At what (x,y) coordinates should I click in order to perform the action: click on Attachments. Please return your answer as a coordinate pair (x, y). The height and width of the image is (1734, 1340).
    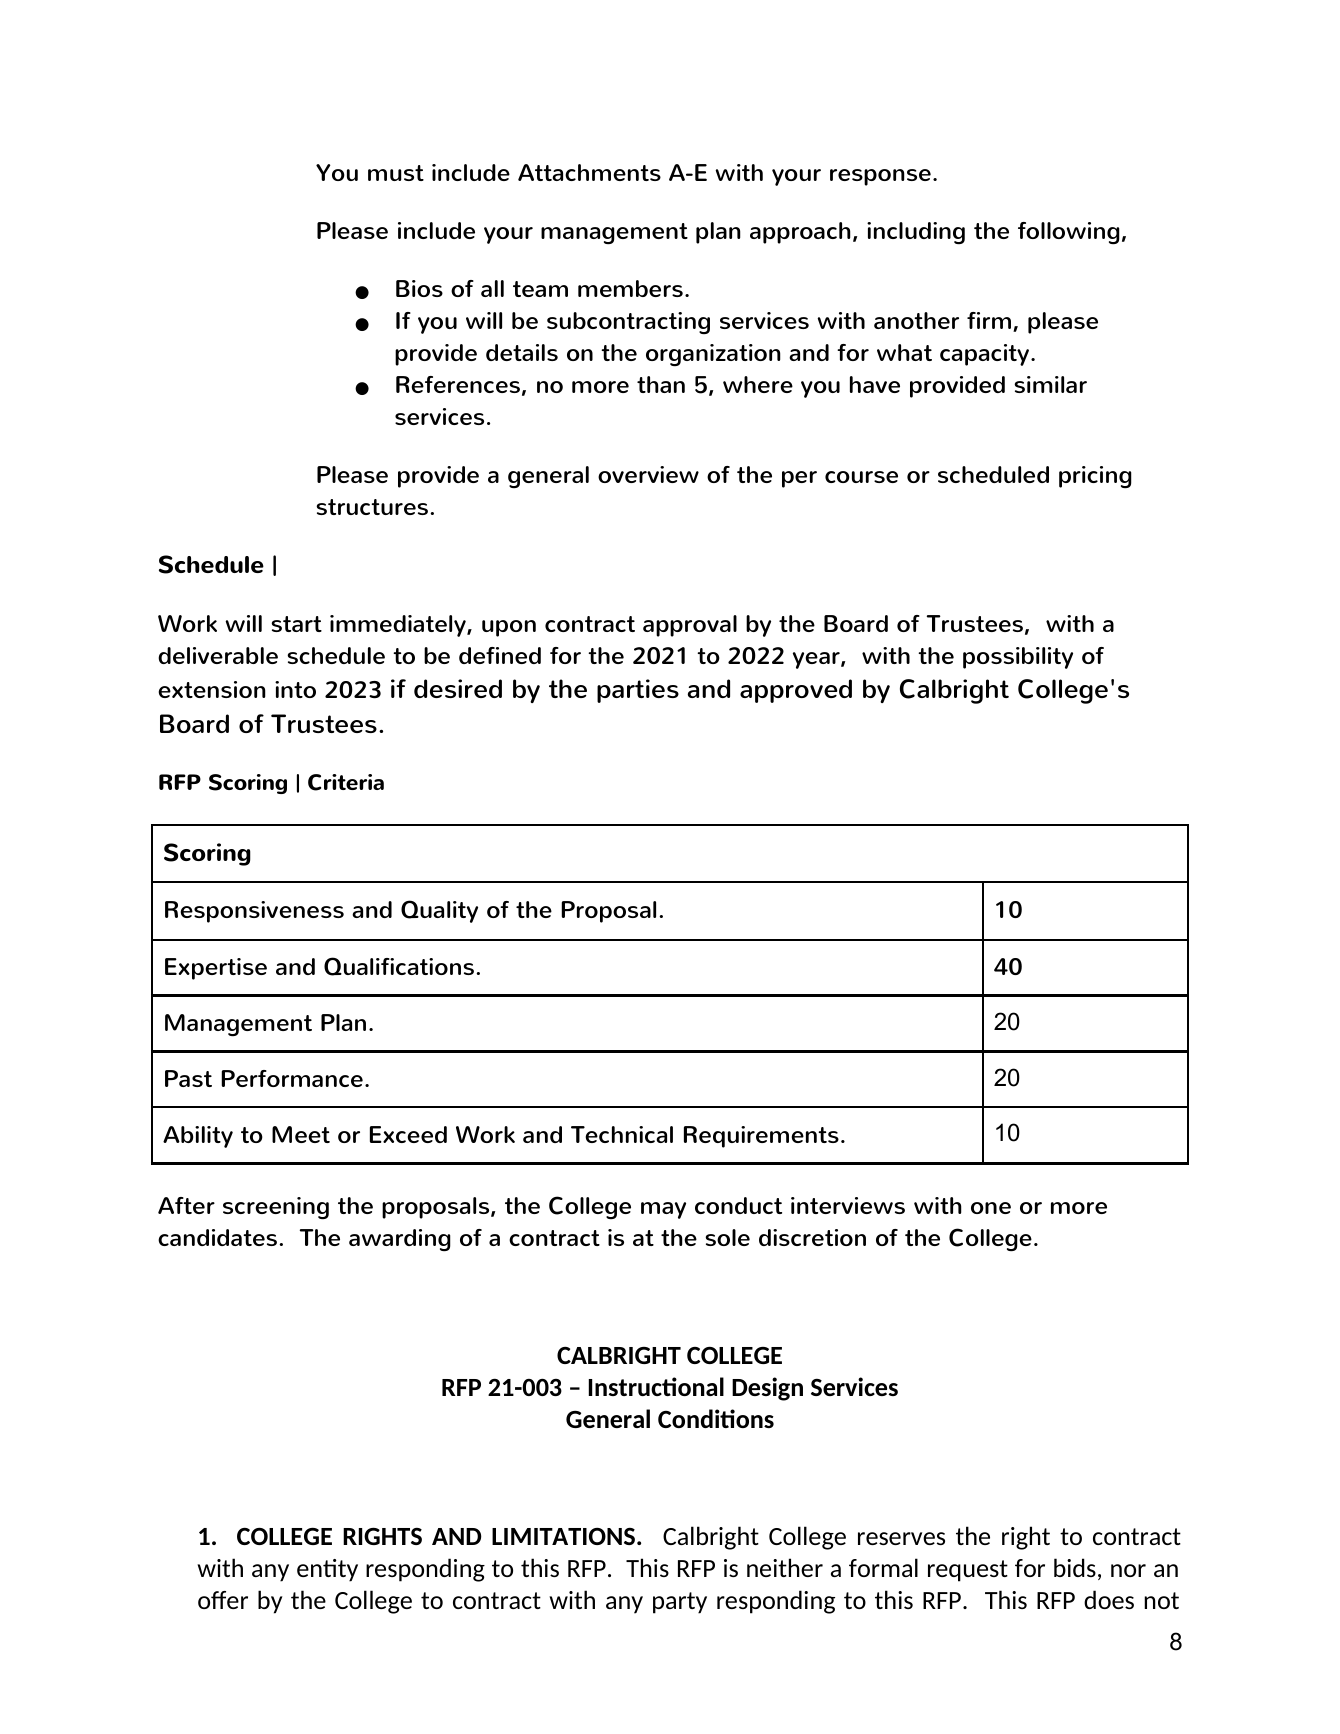
    Looking at the image, I should click on (589, 172).
